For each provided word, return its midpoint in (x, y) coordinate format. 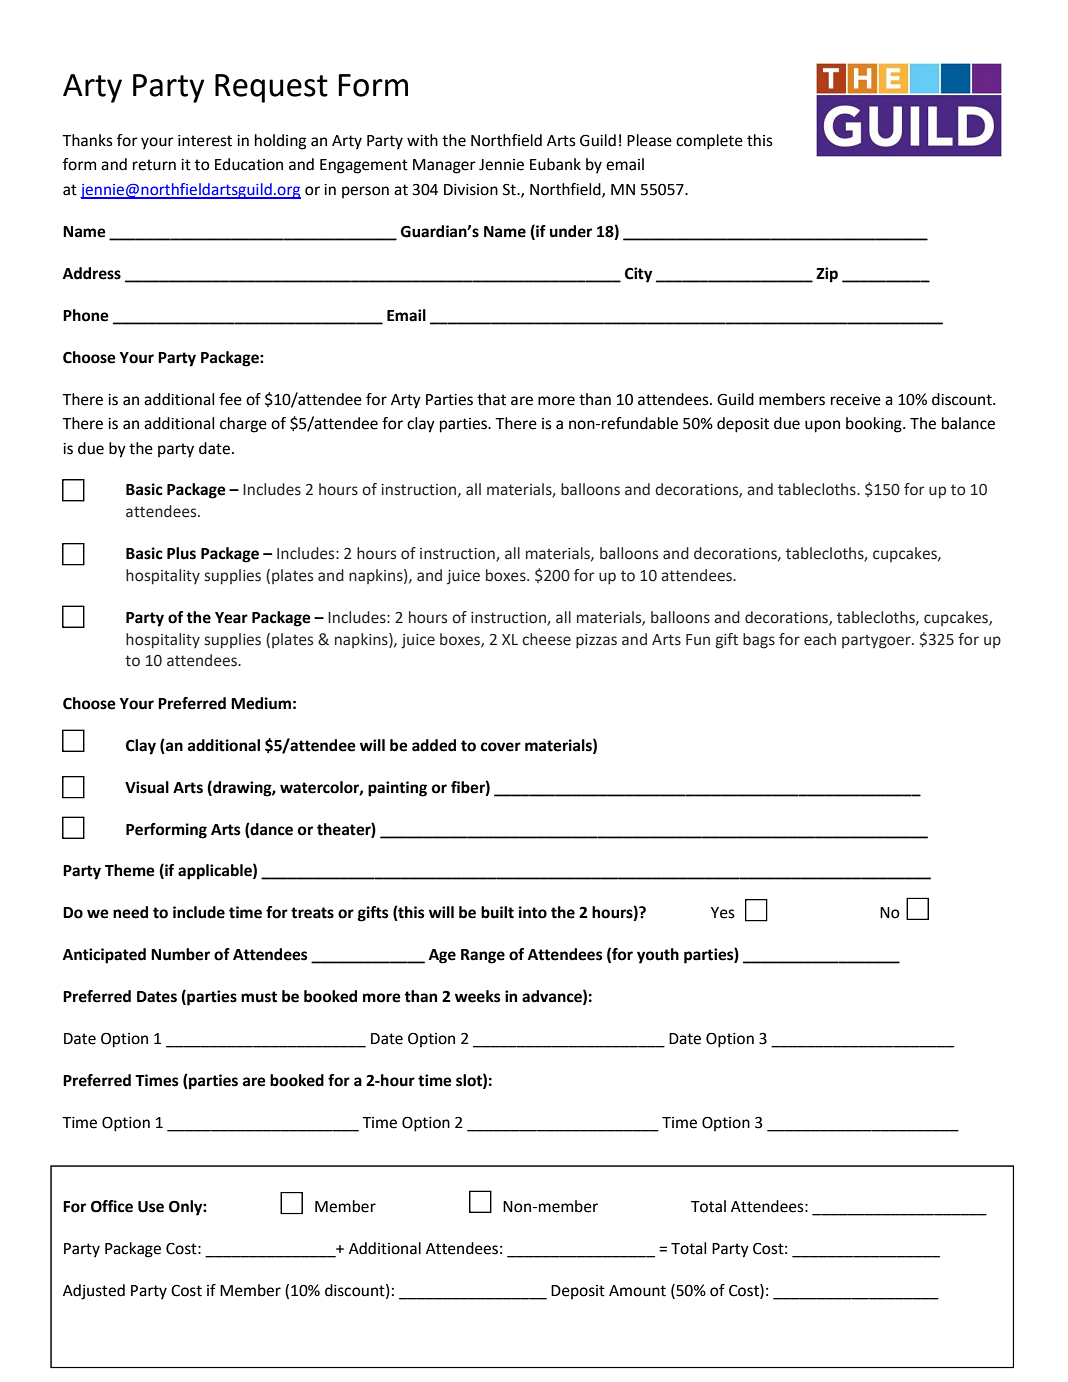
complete (709, 142)
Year (231, 618)
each (820, 639)
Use (151, 1207)
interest (205, 141)
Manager (444, 166)
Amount (637, 1291)
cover (501, 747)
